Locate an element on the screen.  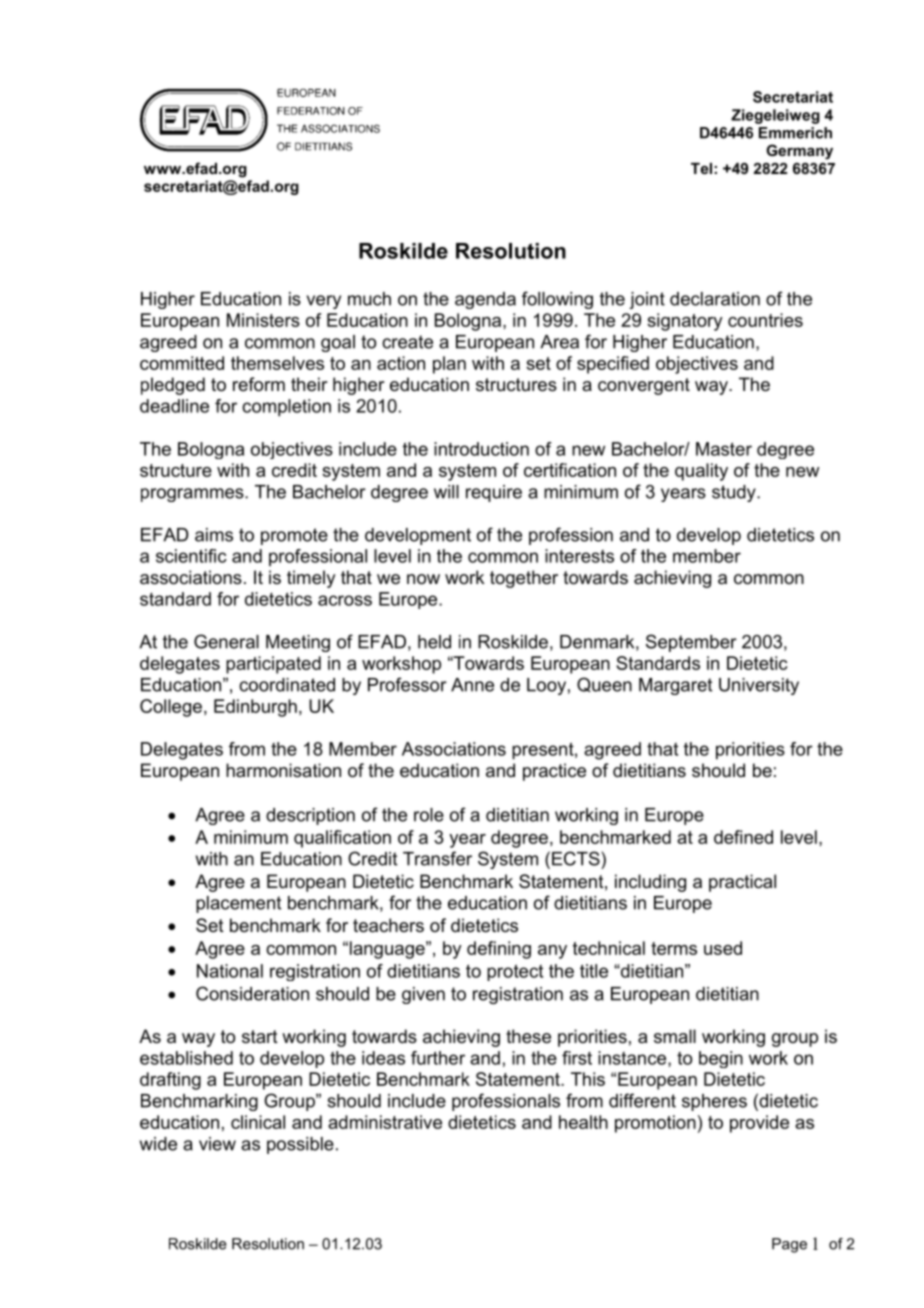
Anne is located at coordinates (472, 685).
